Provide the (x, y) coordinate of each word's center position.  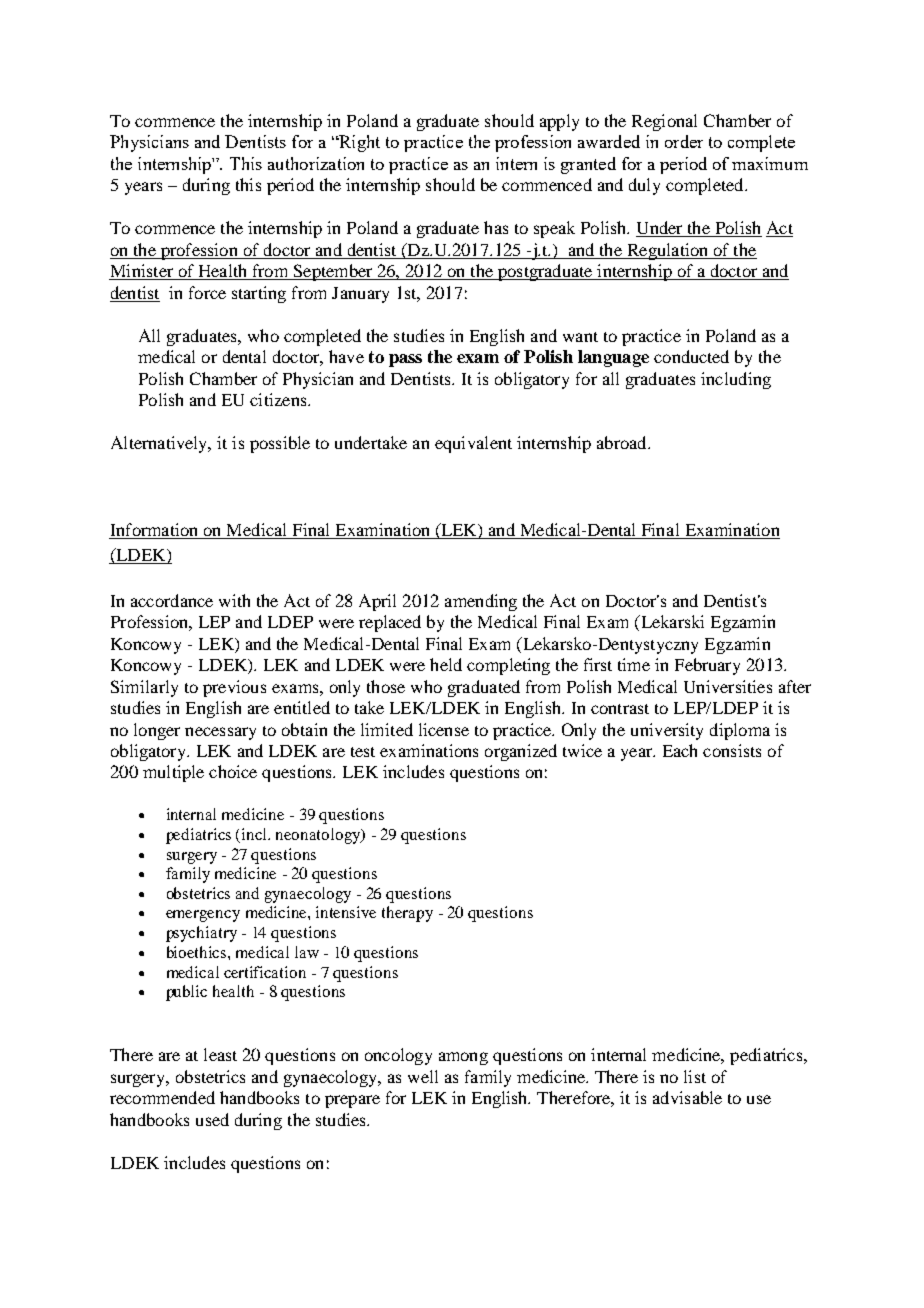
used (212, 1119)
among (463, 1058)
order (684, 141)
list (695, 1076)
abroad (623, 442)
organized (521, 752)
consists (732, 750)
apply (559, 122)
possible (280, 444)
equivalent (473, 444)
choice (233, 771)
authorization (316, 163)
